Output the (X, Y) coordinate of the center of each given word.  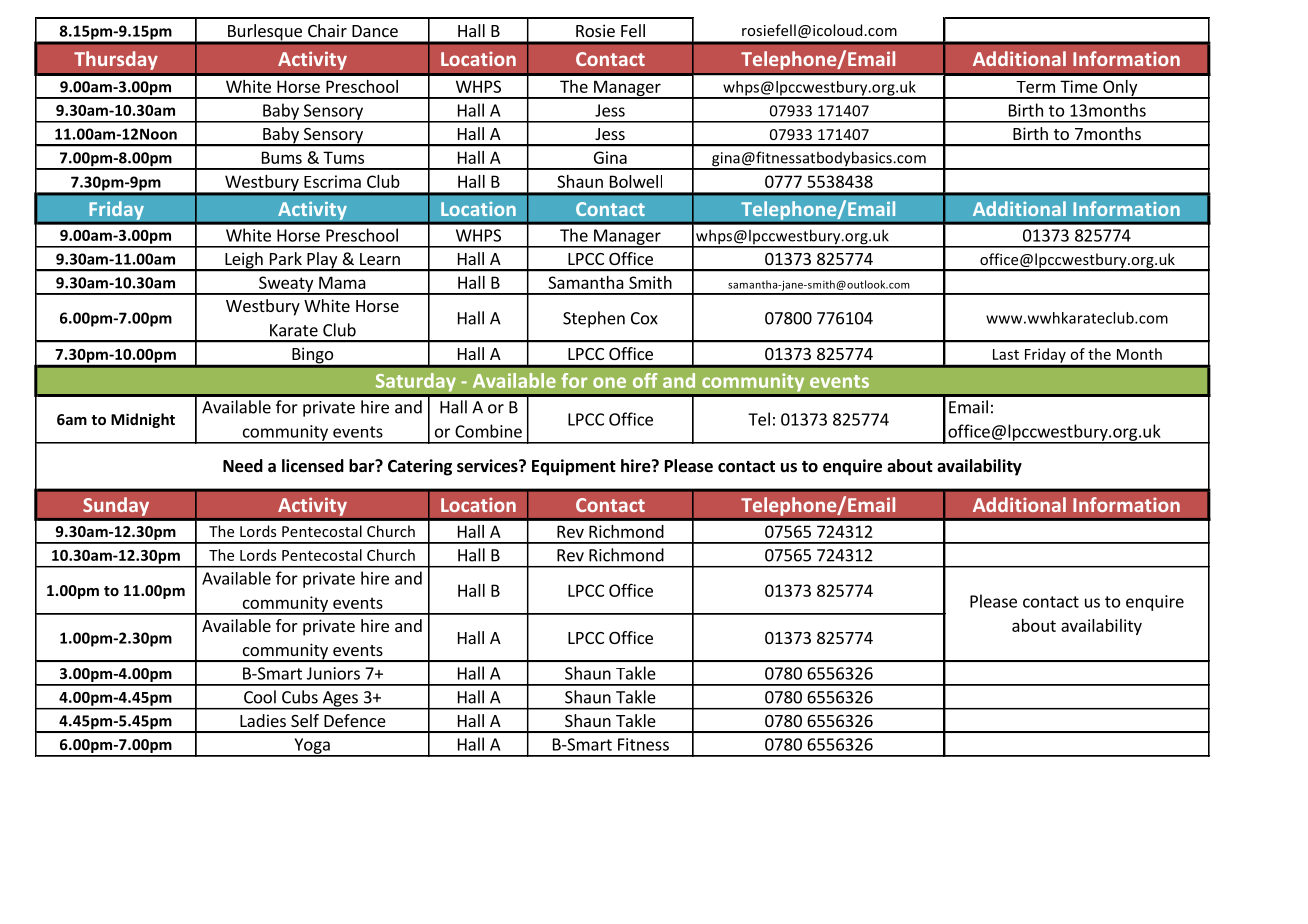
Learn (380, 259)
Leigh (244, 261)
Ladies (263, 720)
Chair (327, 30)
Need (243, 466)
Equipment (574, 467)
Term (1035, 87)
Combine (488, 431)
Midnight (143, 420)
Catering (420, 467)
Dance (375, 31)
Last (1006, 354)
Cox (644, 318)
